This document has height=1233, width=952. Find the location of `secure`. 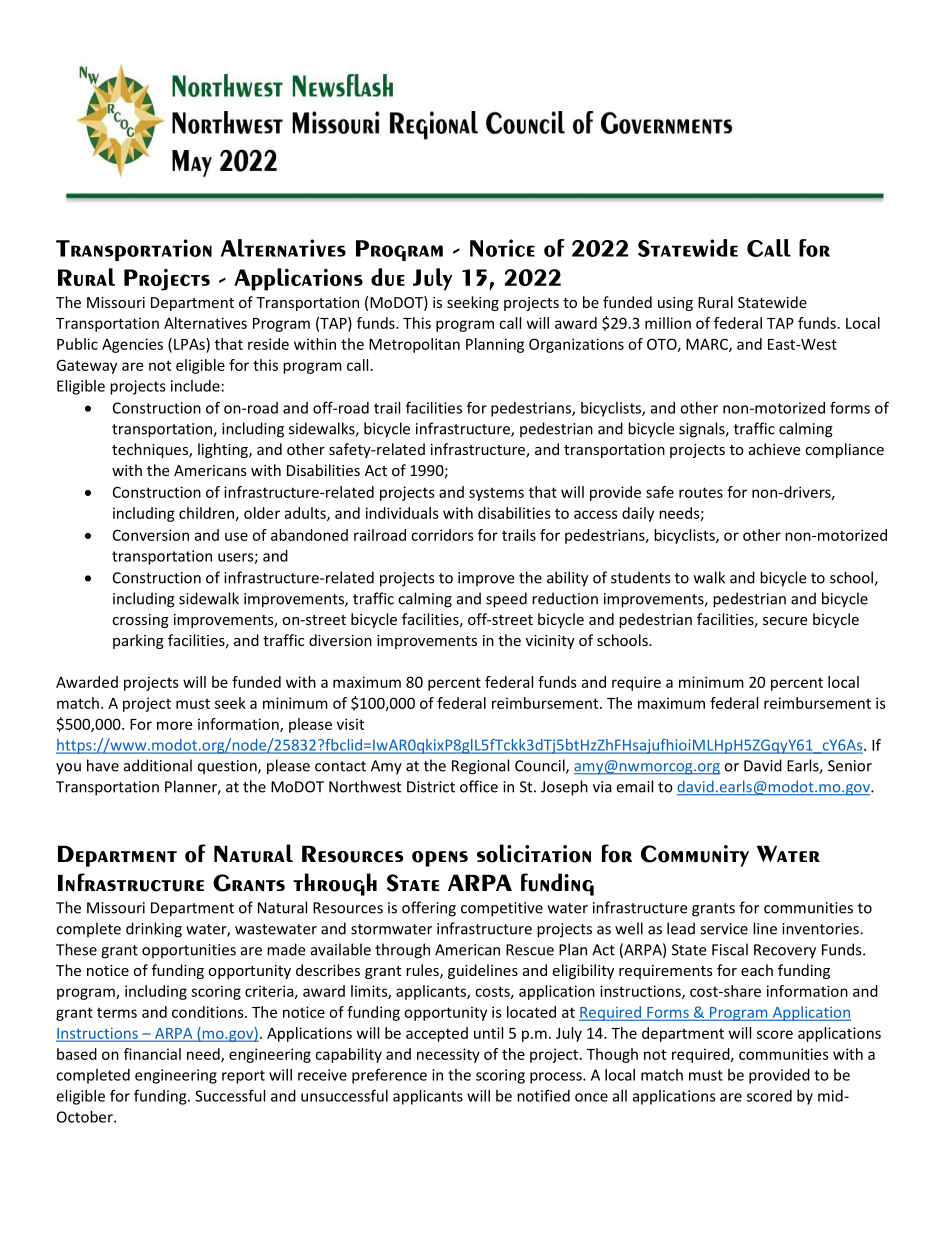

secure is located at coordinates (785, 621).
